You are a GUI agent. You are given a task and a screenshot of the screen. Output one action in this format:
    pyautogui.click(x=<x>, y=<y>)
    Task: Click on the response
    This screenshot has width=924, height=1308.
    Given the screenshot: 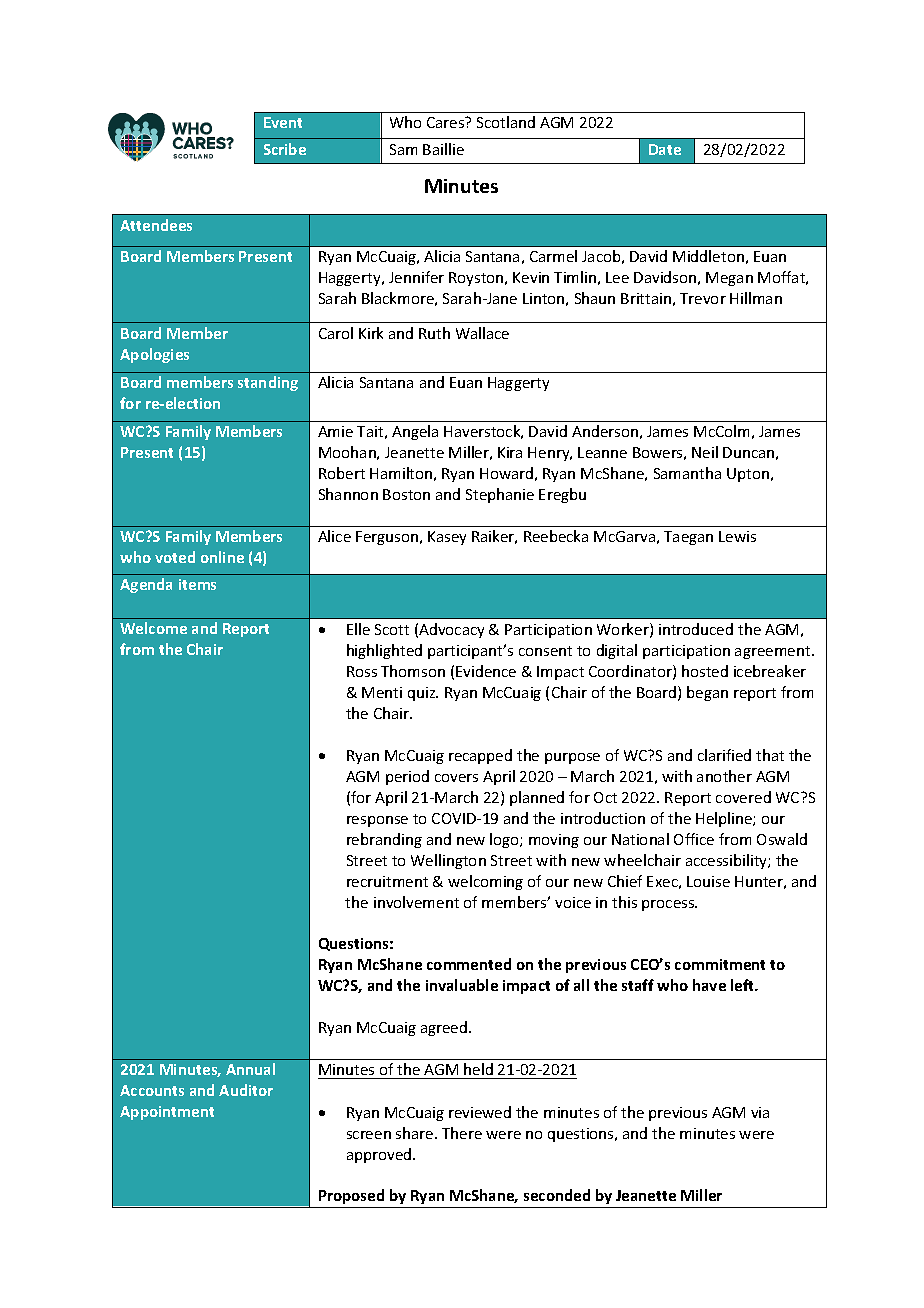 What is the action you would take?
    pyautogui.click(x=377, y=821)
